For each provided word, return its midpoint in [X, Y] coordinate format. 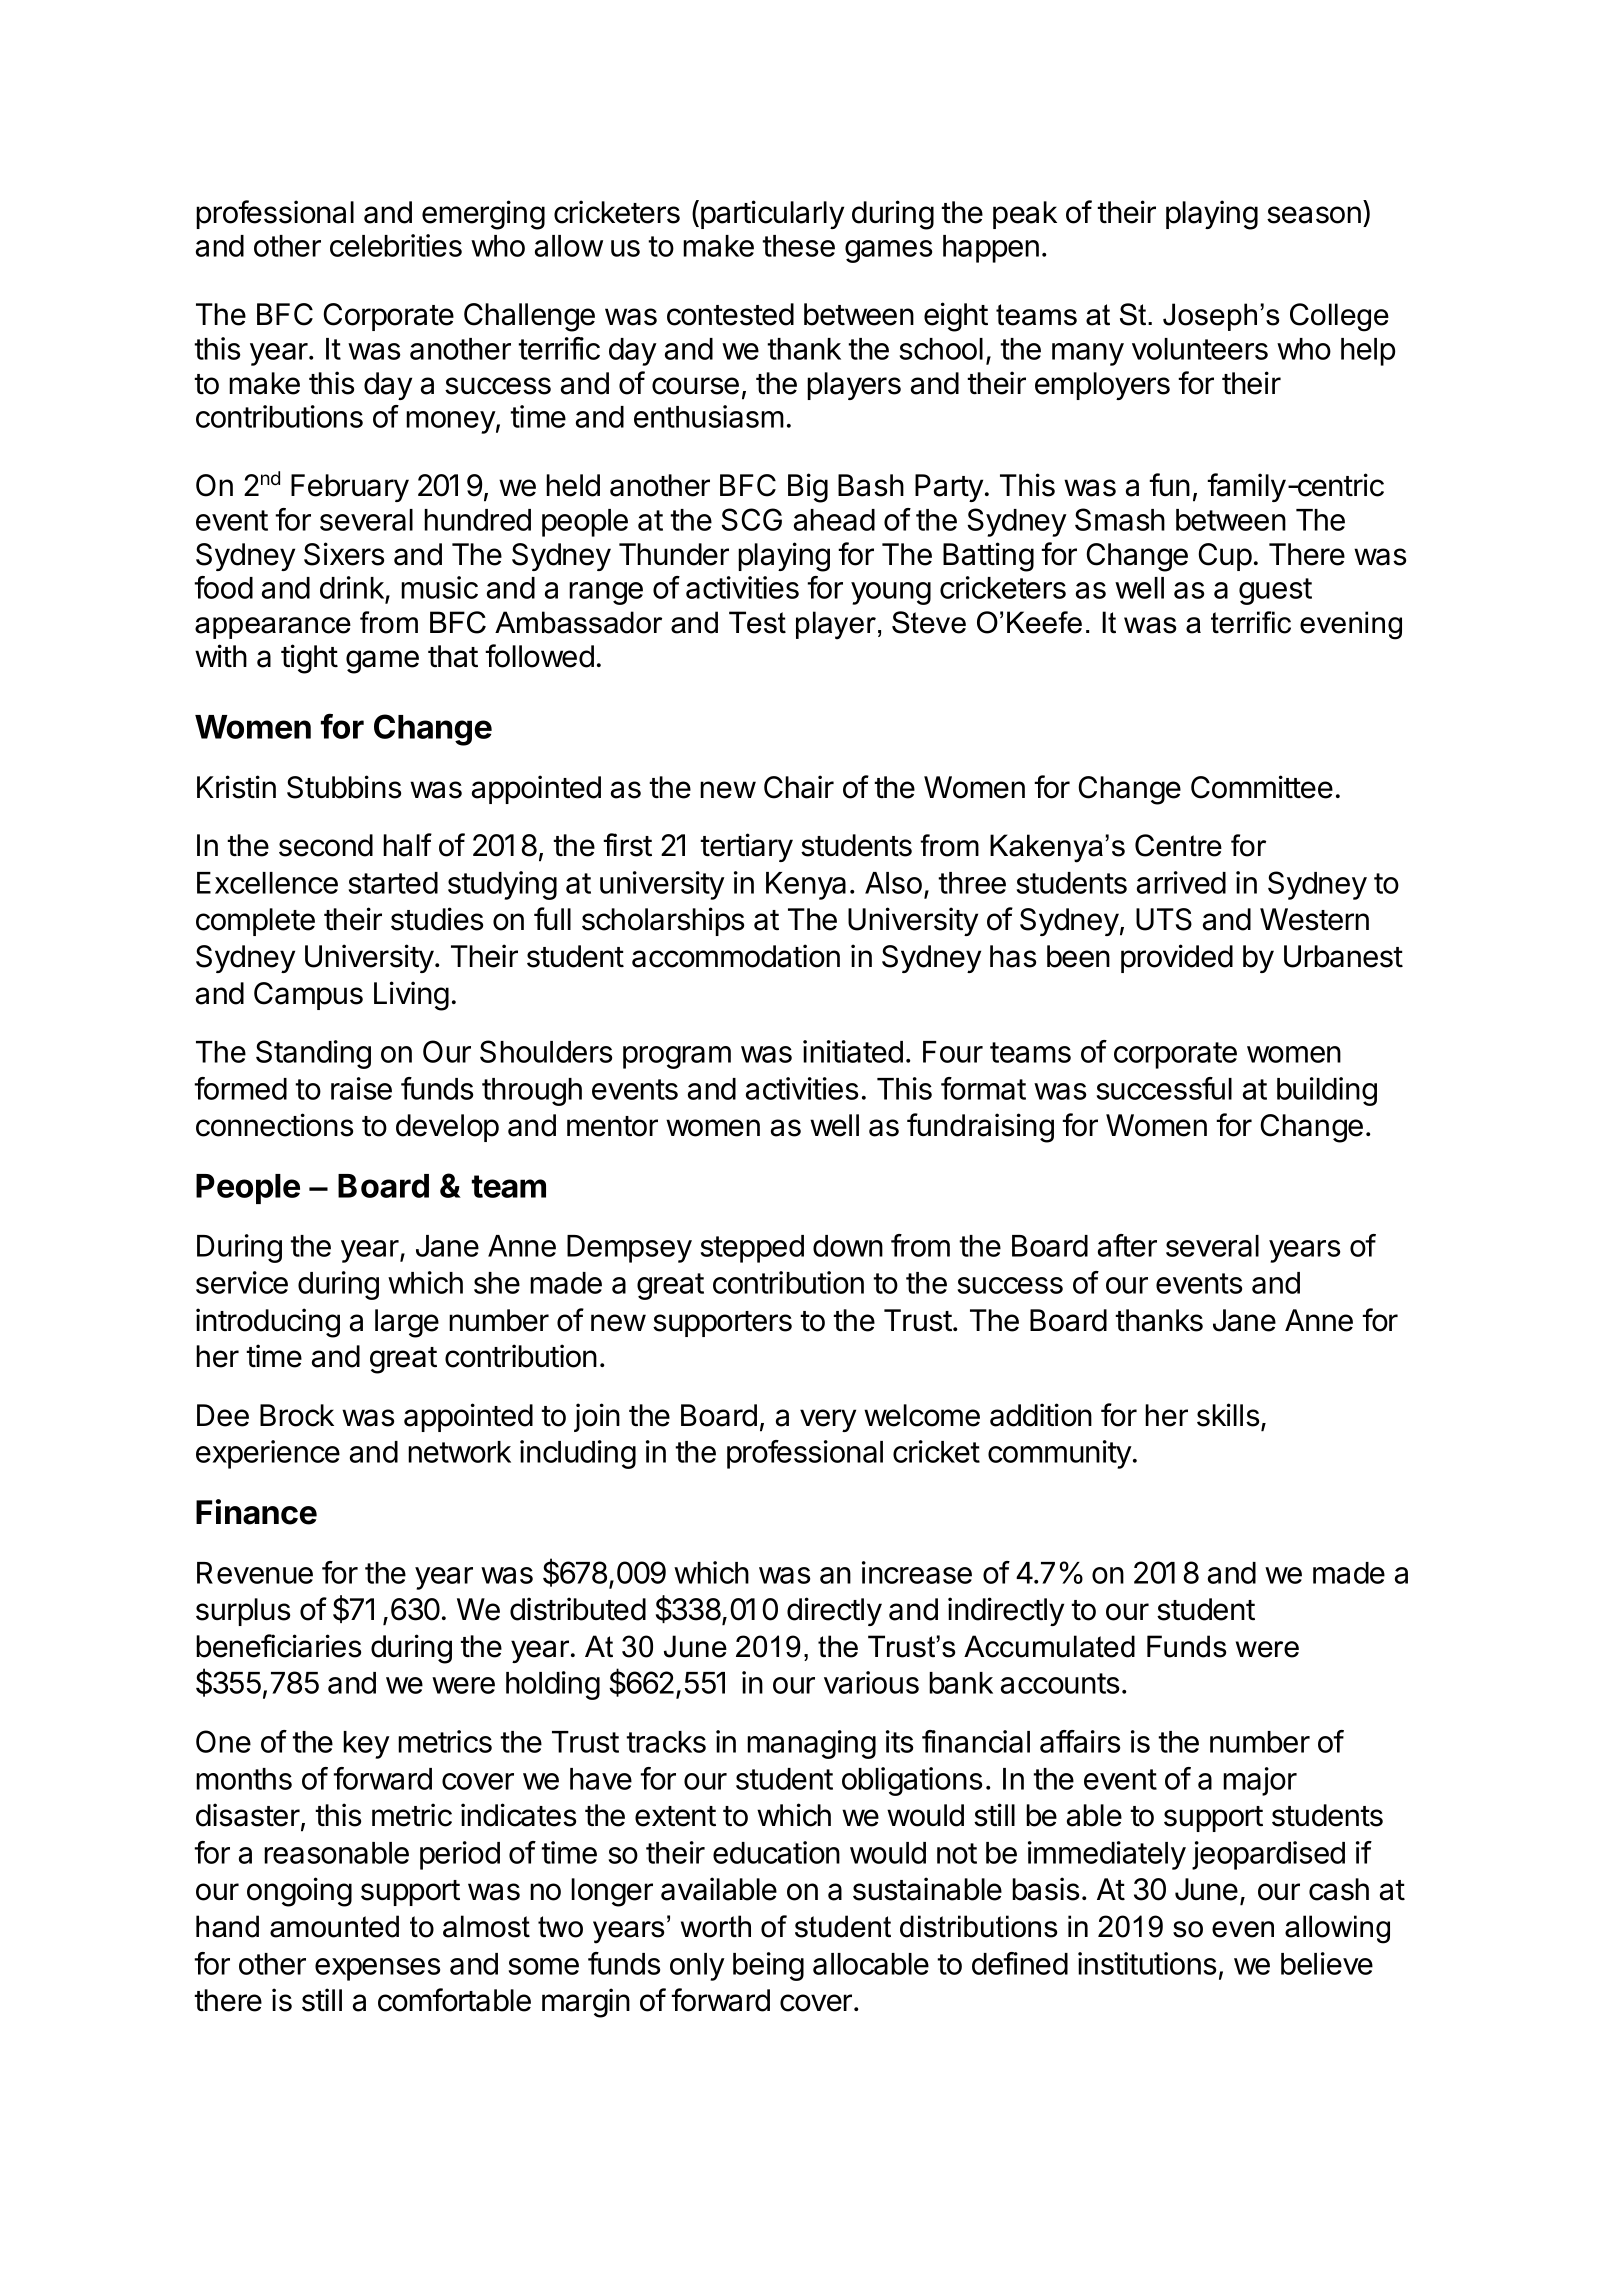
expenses [377, 1969]
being [768, 1966]
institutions [1147, 1963]
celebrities [396, 245]
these [798, 246]
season [1314, 215]
